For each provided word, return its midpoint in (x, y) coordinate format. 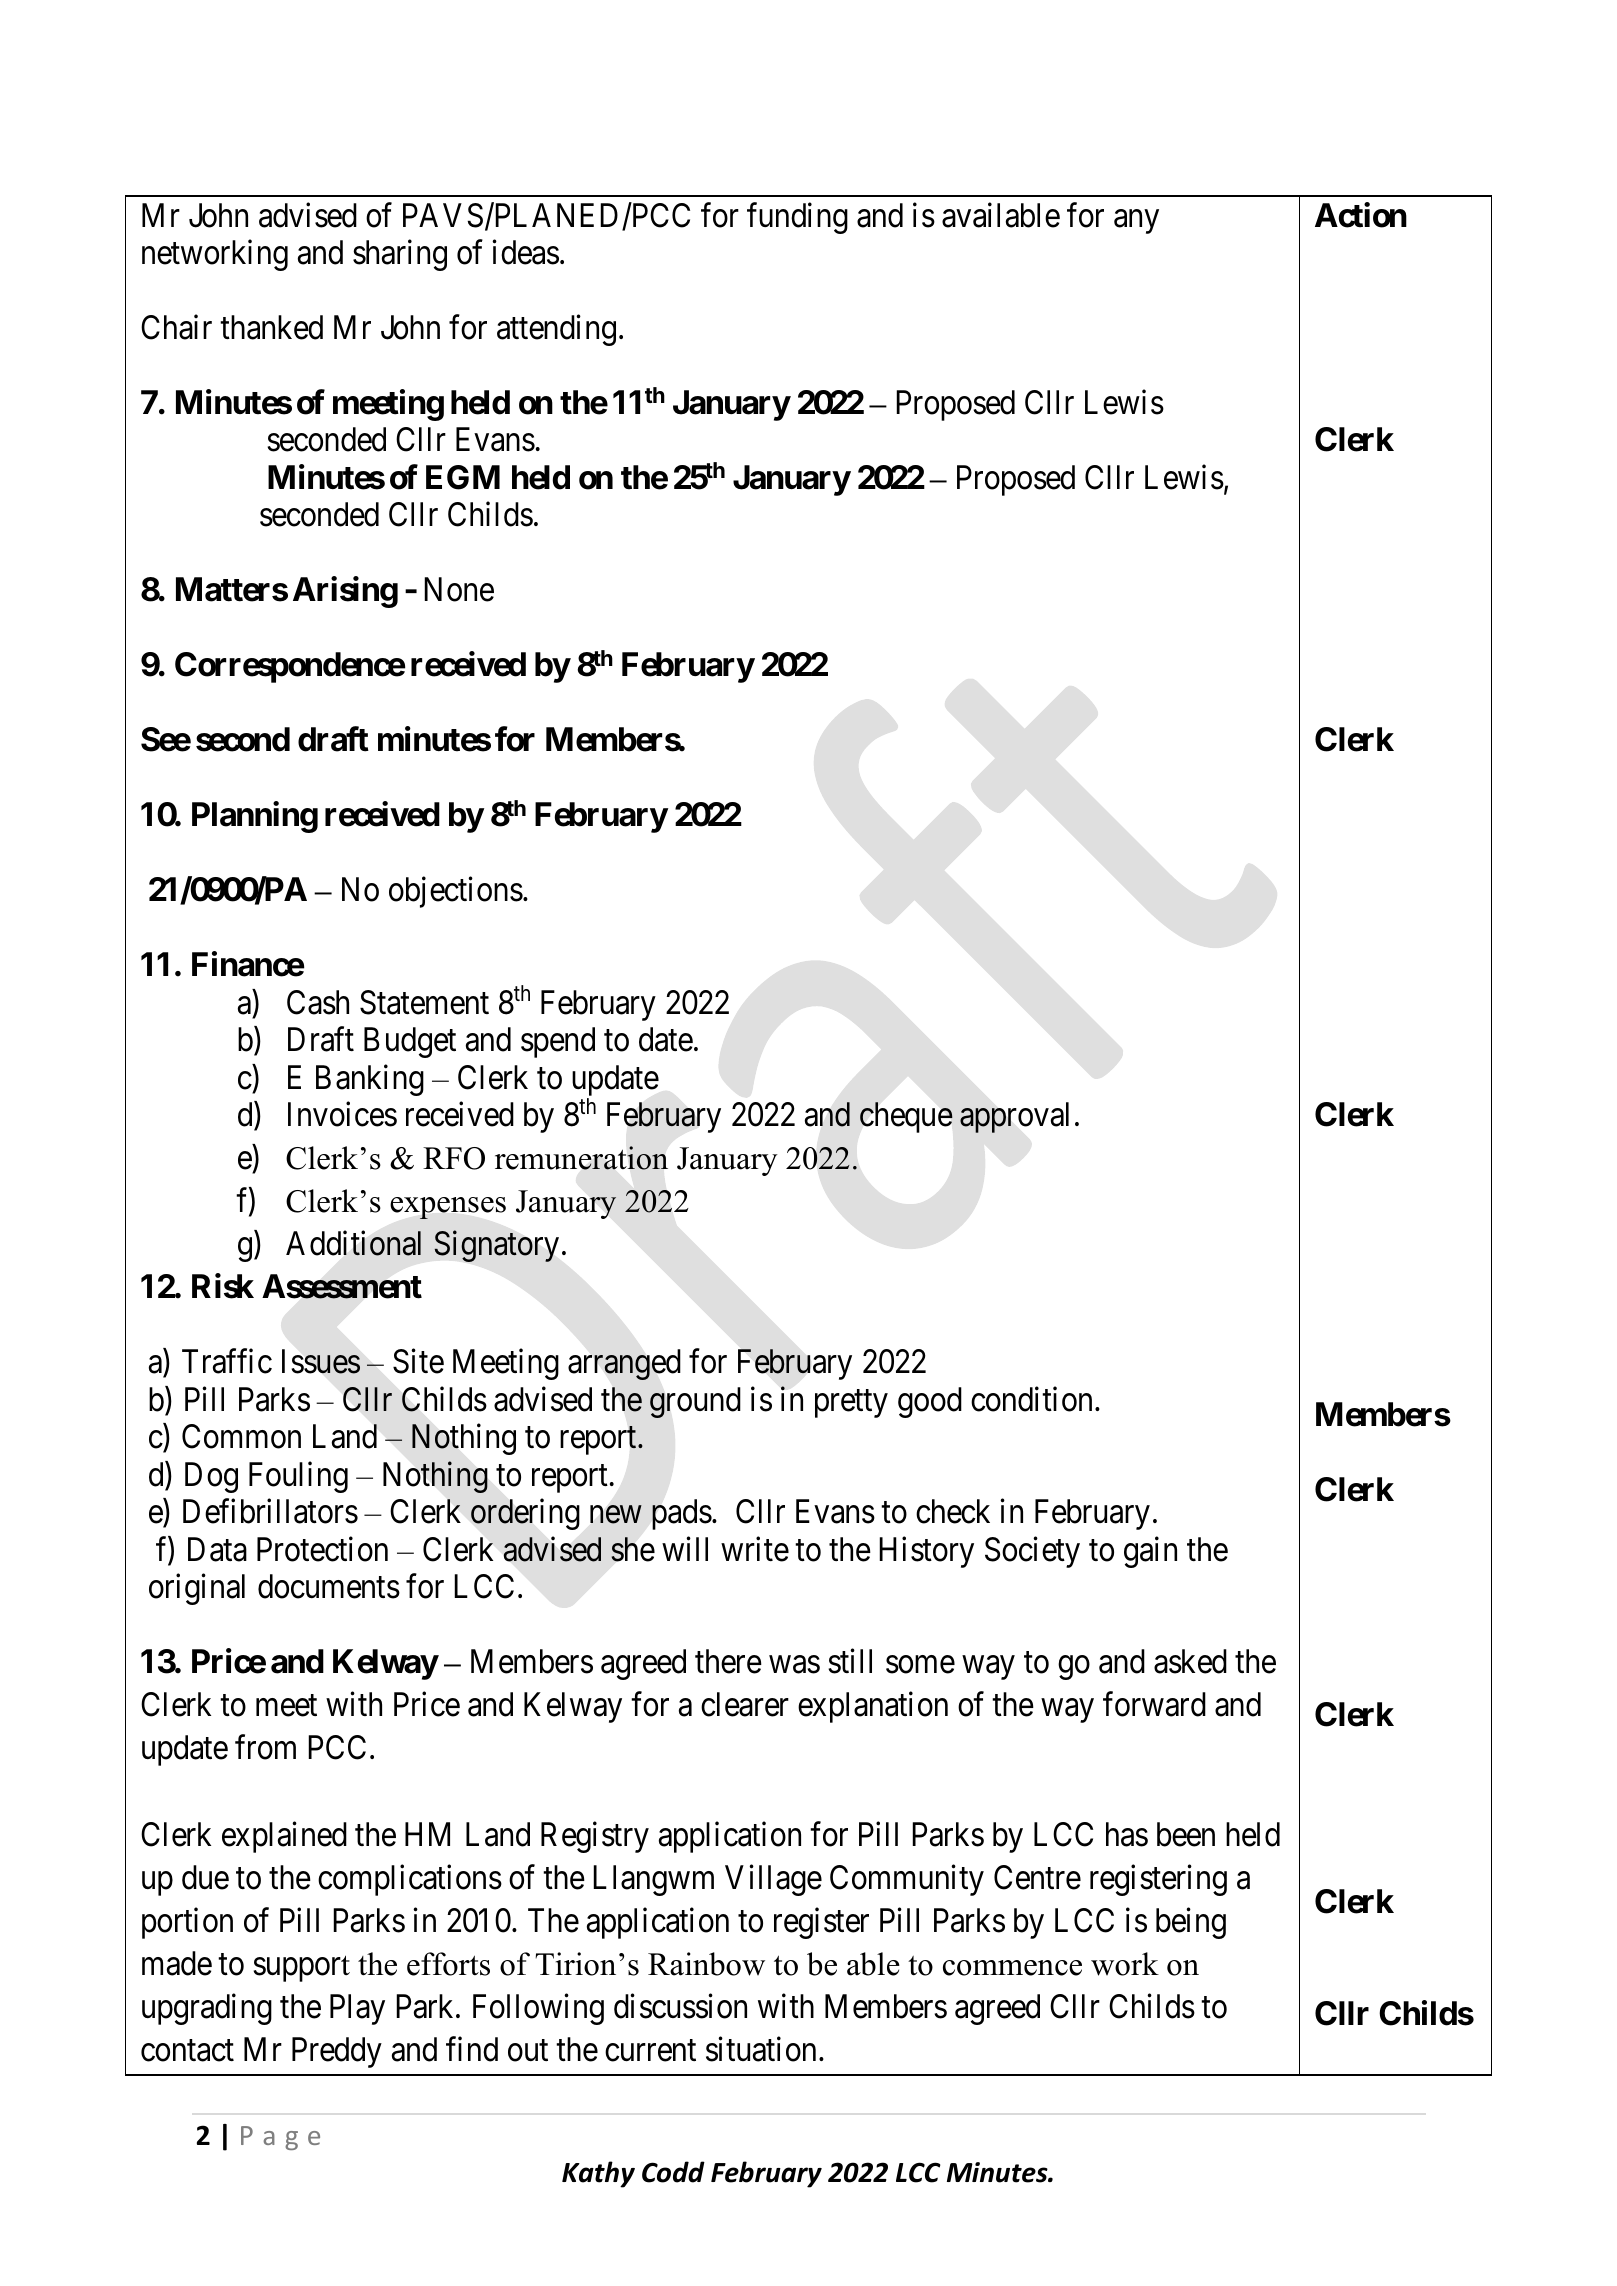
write (755, 1549)
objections (456, 892)
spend (558, 1042)
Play (357, 2009)
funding (797, 218)
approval (1014, 1117)
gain (1150, 1552)
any (1136, 222)
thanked (271, 327)
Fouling (298, 1477)
